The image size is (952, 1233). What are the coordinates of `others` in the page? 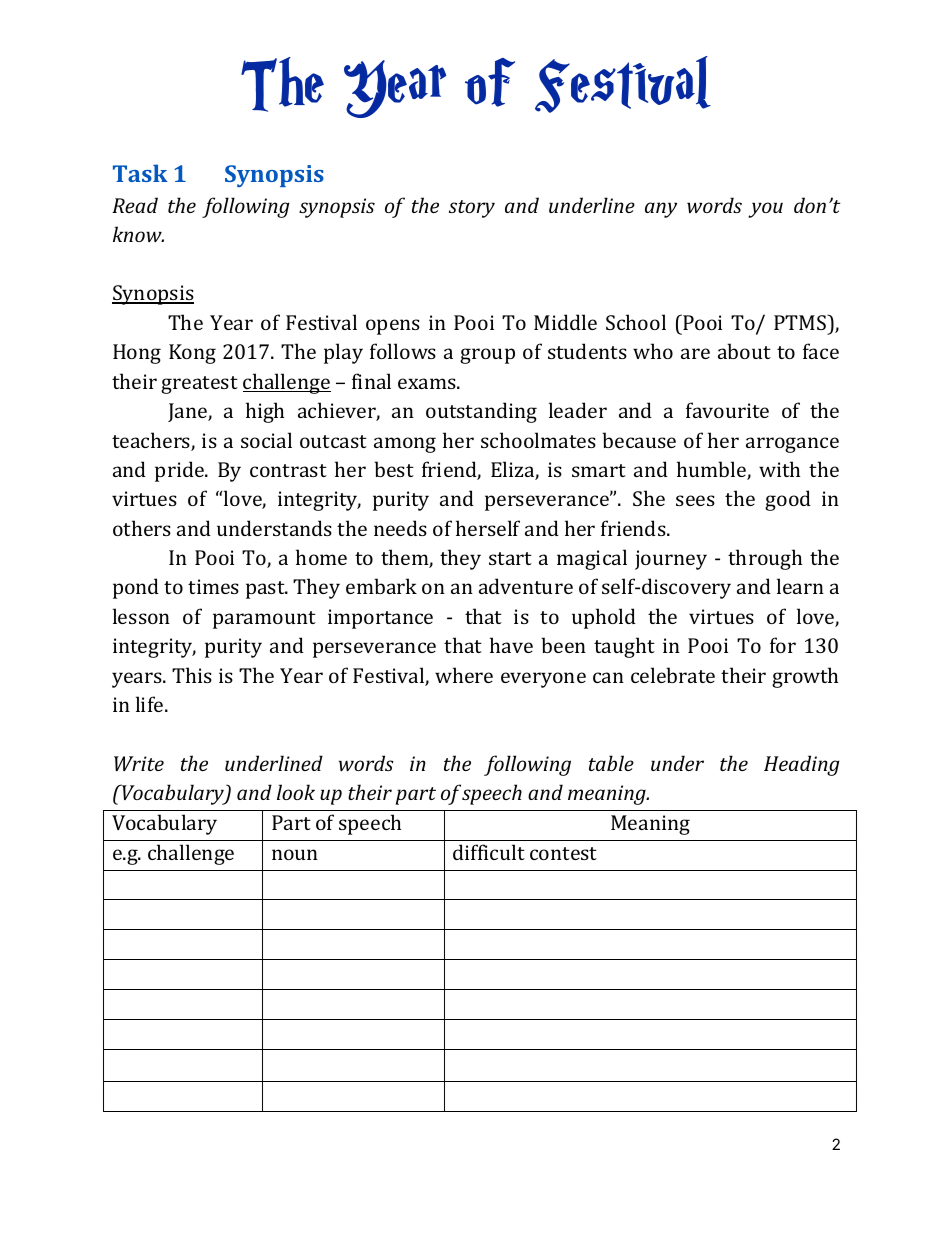 It's located at (142, 528).
